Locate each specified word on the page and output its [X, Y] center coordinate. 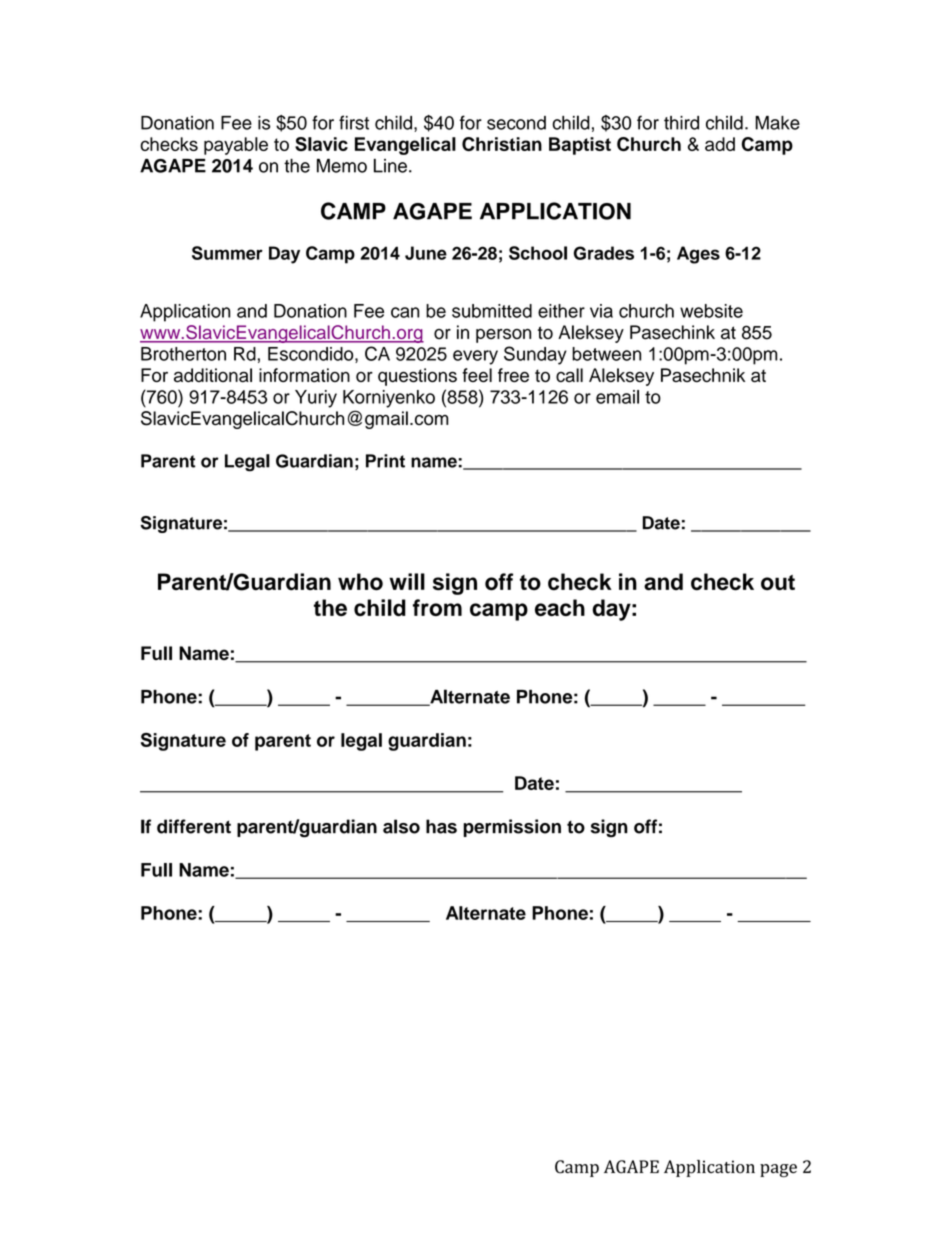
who [360, 582]
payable [236, 146]
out [778, 583]
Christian [502, 144]
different [194, 826]
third [681, 123]
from [437, 607]
